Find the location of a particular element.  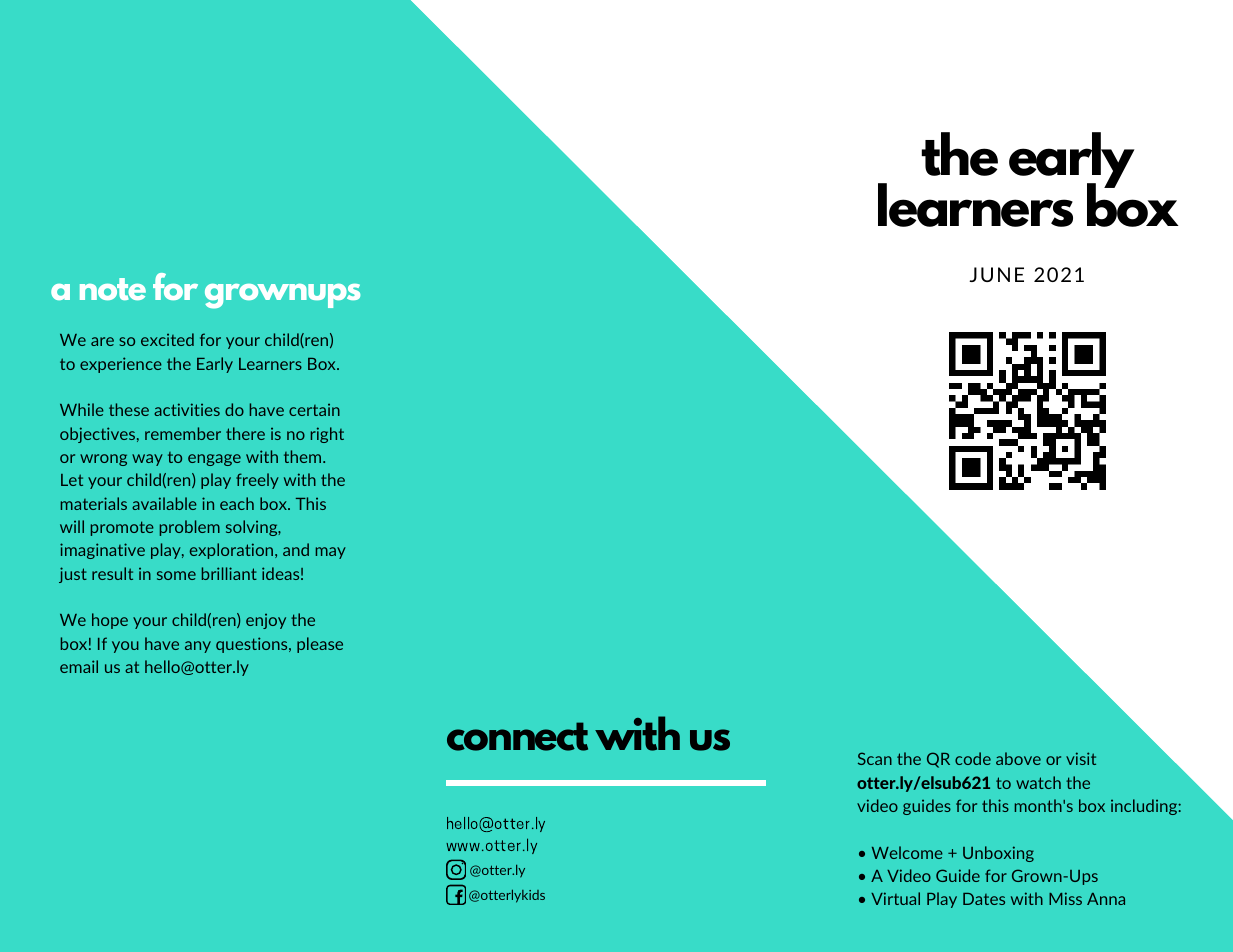

note is located at coordinates (113, 289).
